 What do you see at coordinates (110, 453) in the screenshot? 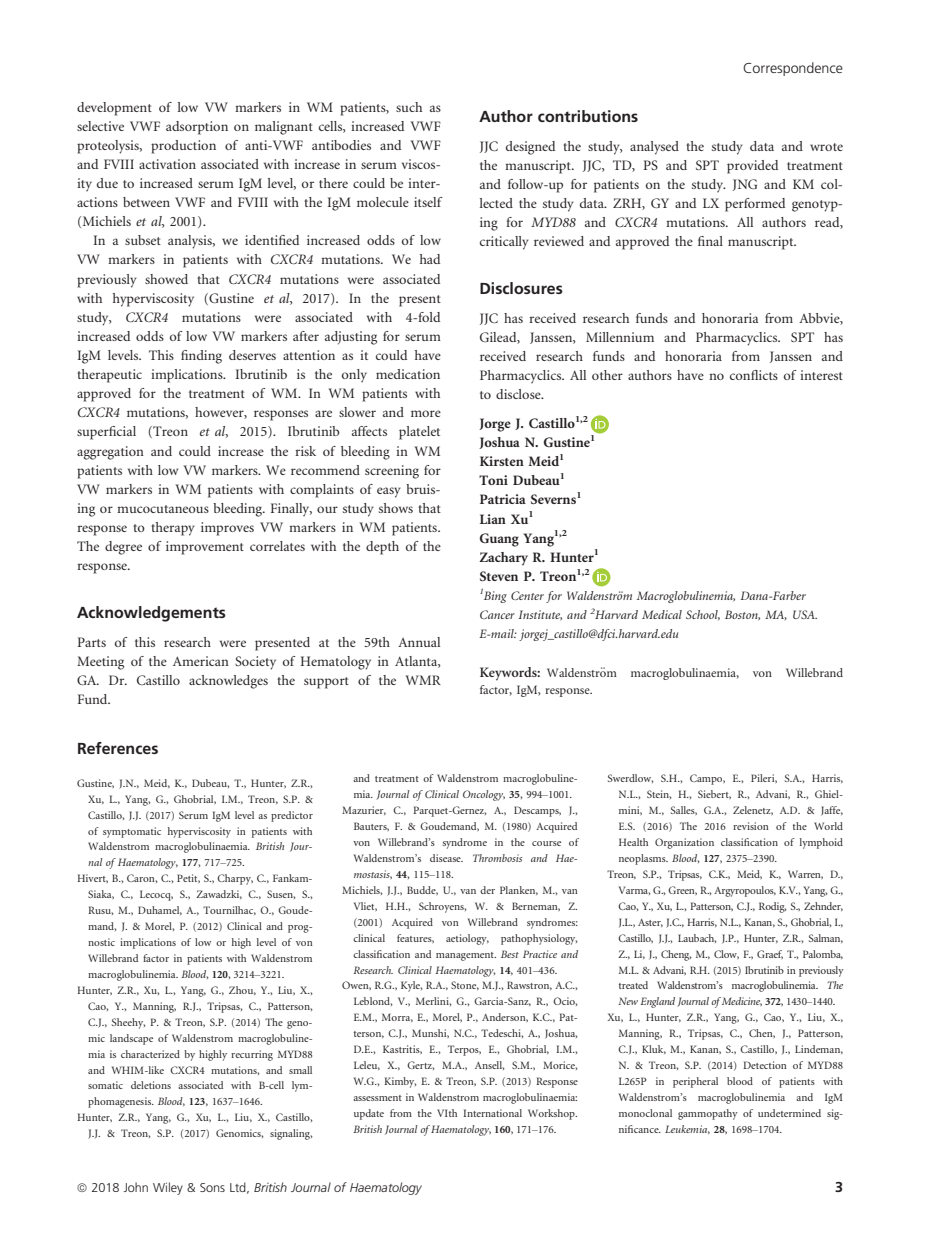
I see `aggregation` at bounding box center [110, 453].
